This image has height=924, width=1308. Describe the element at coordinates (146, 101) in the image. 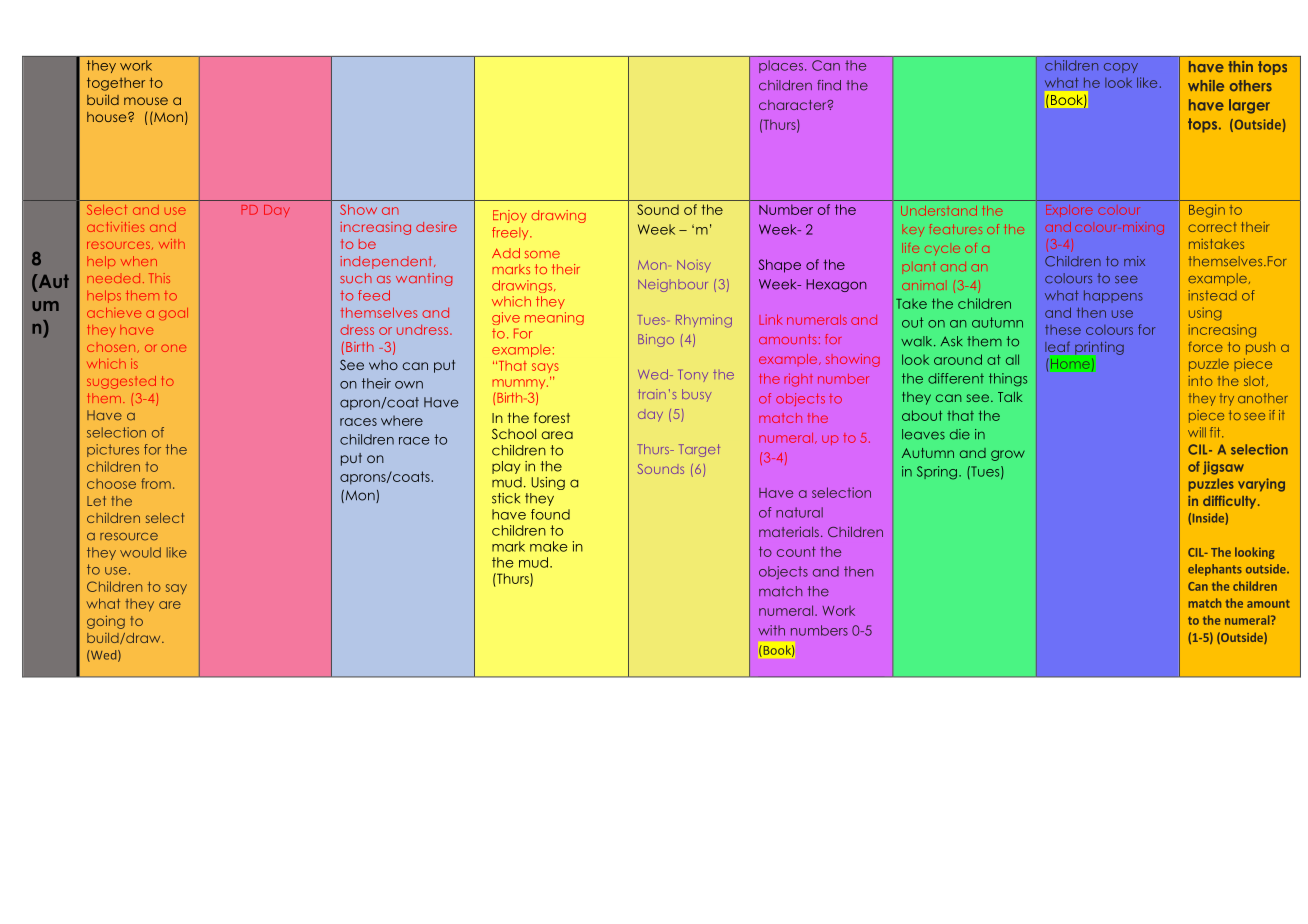

I see `mouse` at that location.
